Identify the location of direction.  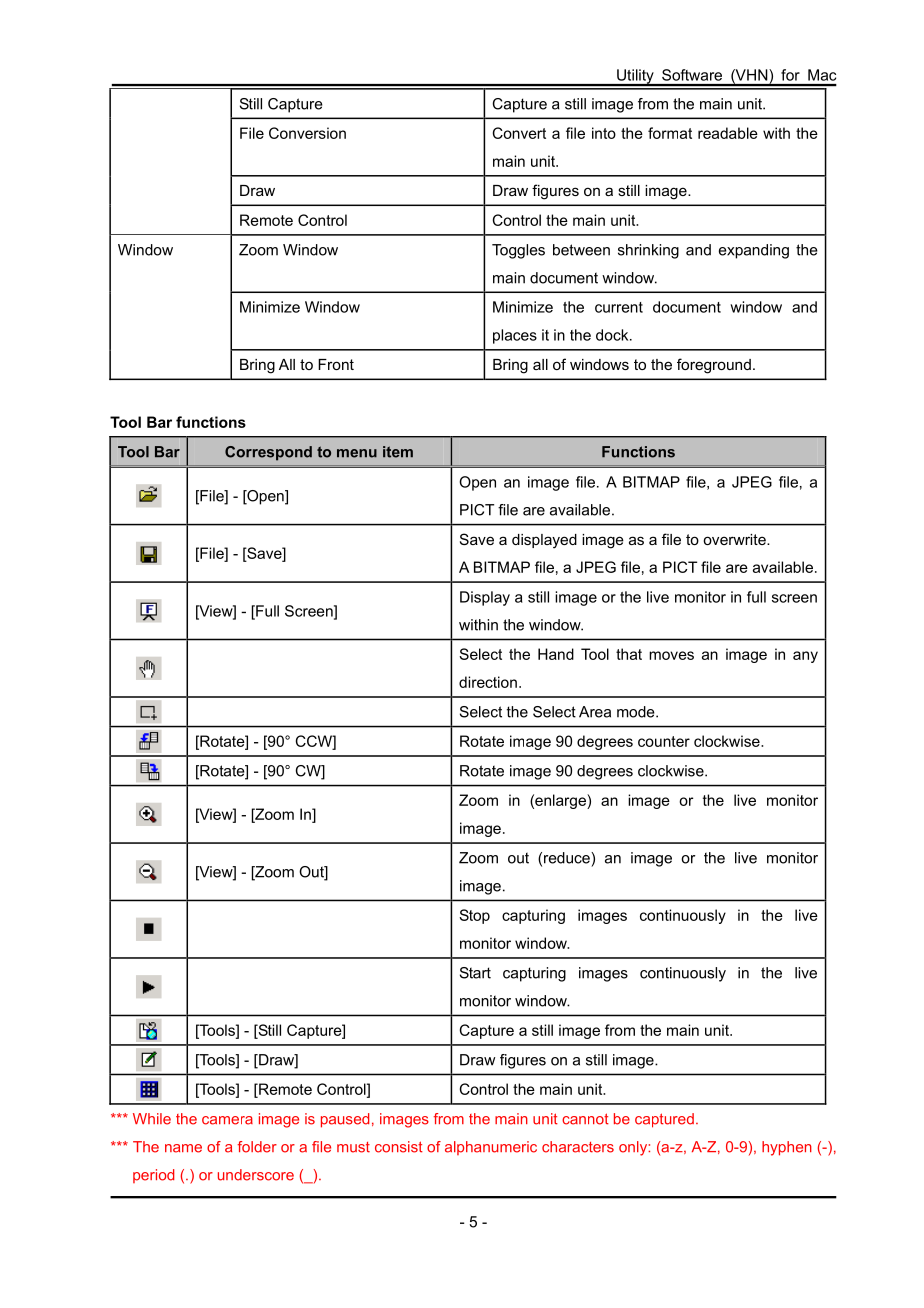
(488, 682).
